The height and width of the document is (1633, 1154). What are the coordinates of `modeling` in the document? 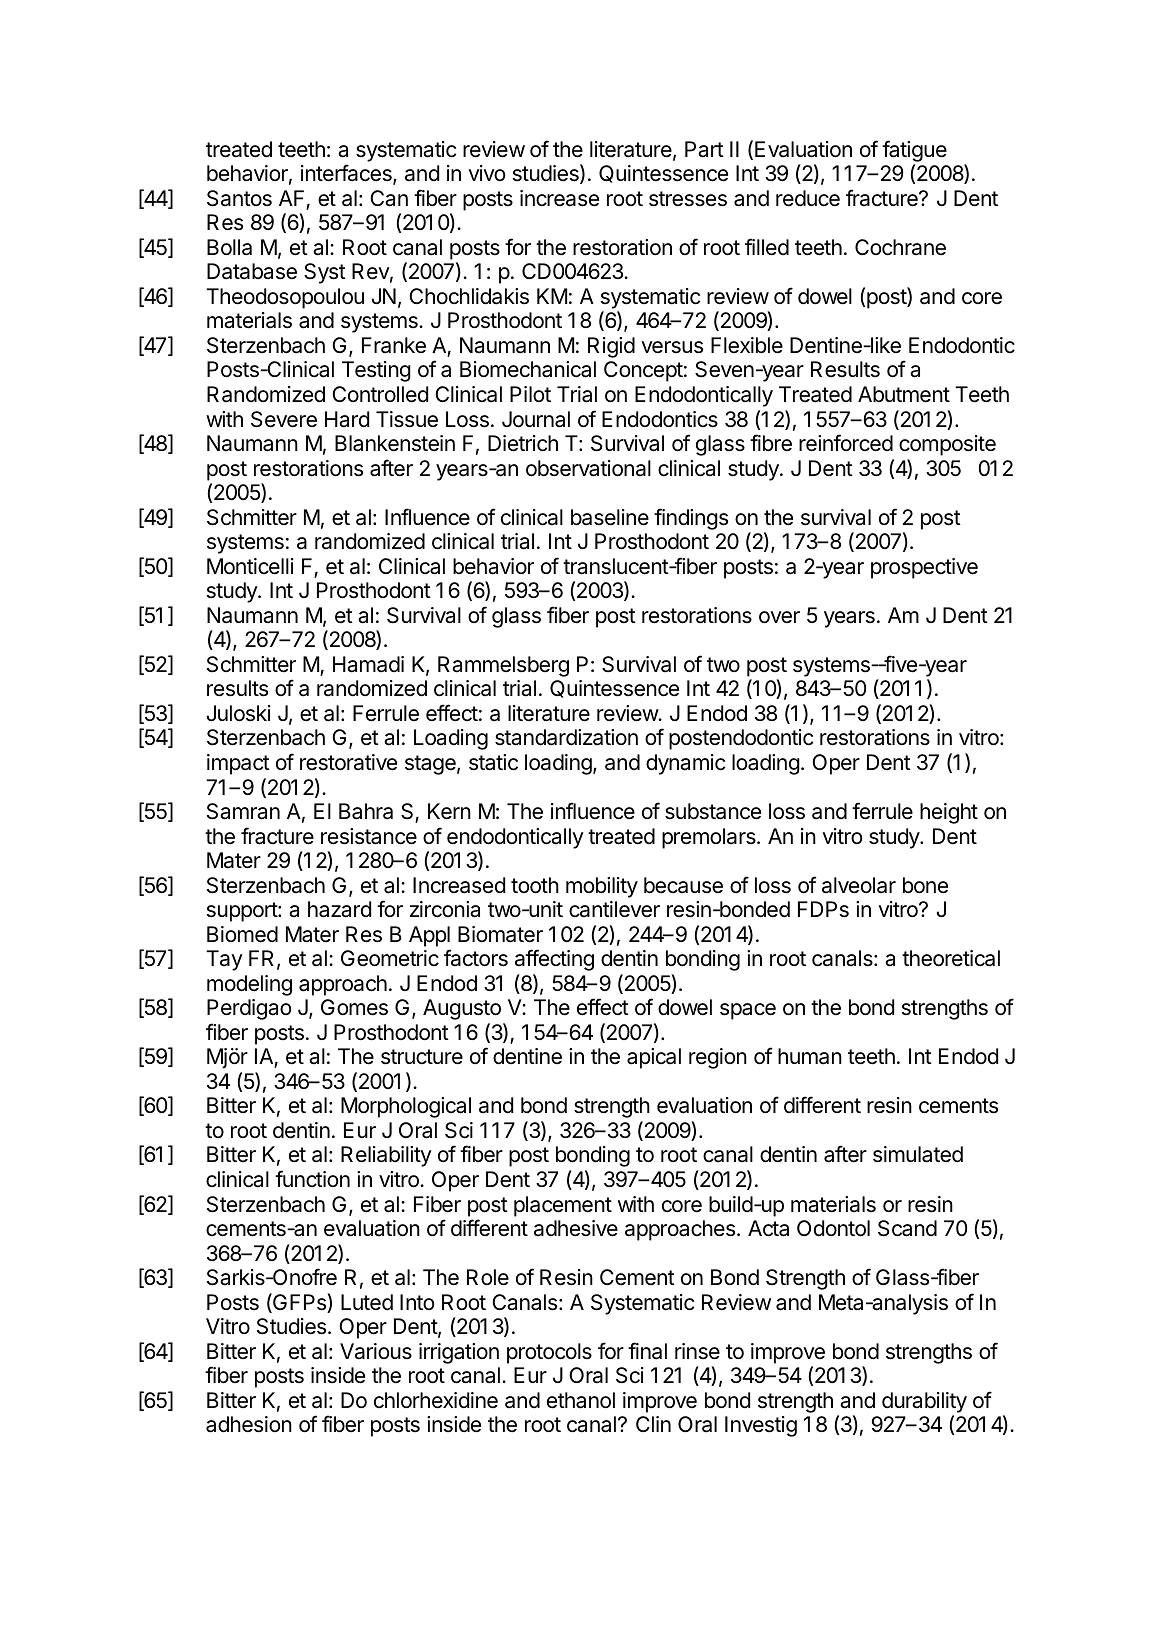 It's located at (249, 985).
